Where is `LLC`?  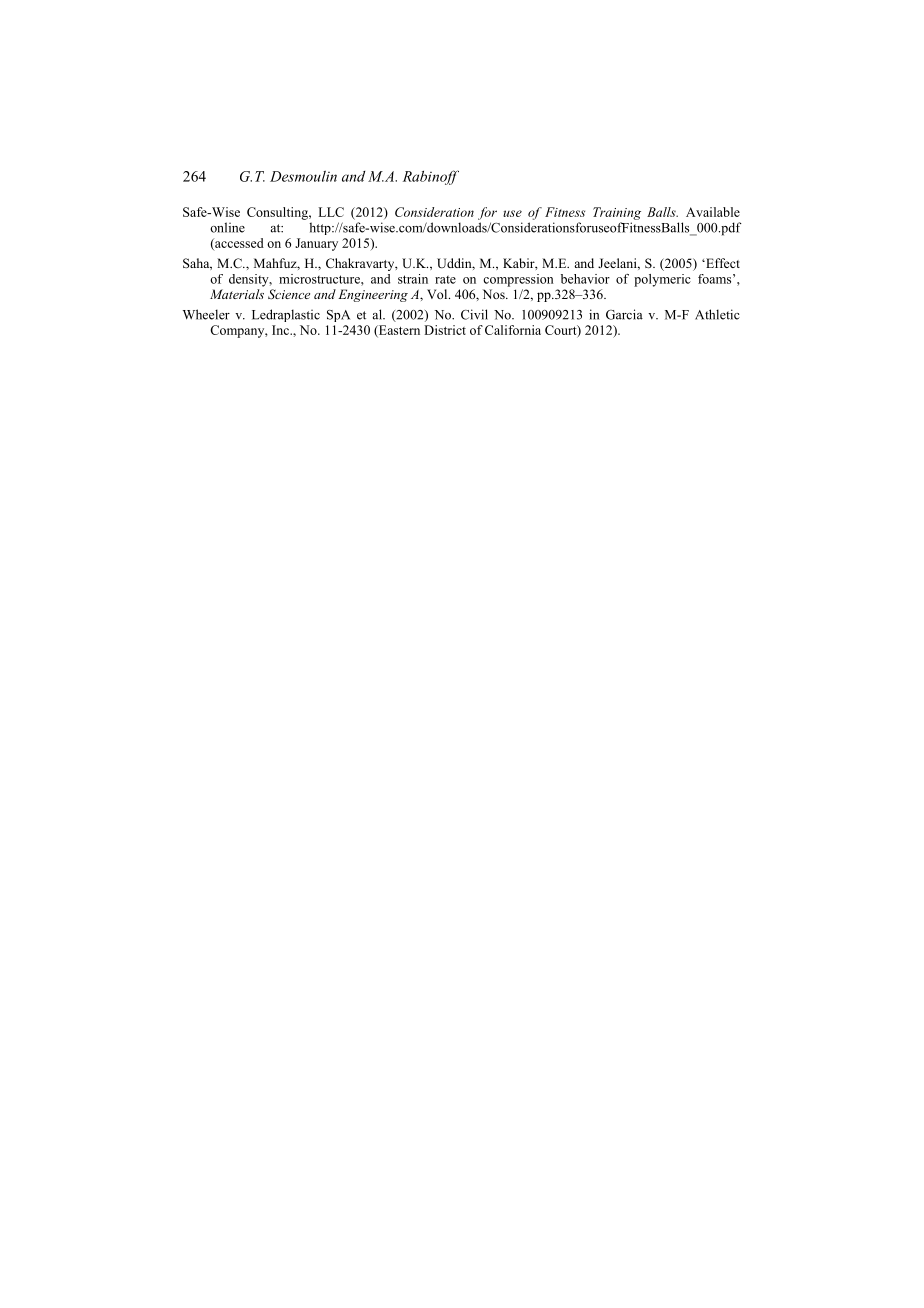
LLC is located at coordinates (331, 212).
